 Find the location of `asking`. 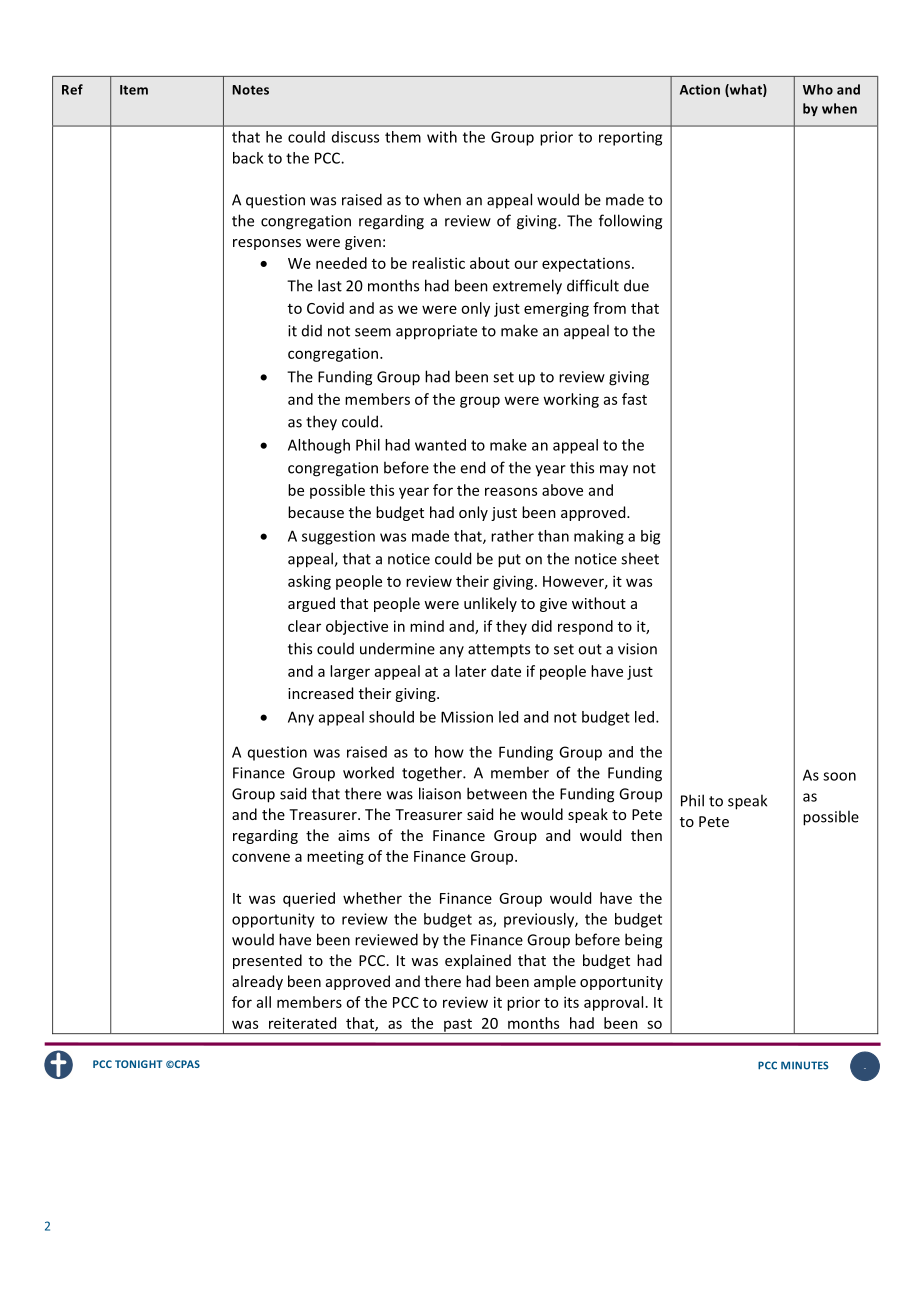

asking is located at coordinates (309, 582).
